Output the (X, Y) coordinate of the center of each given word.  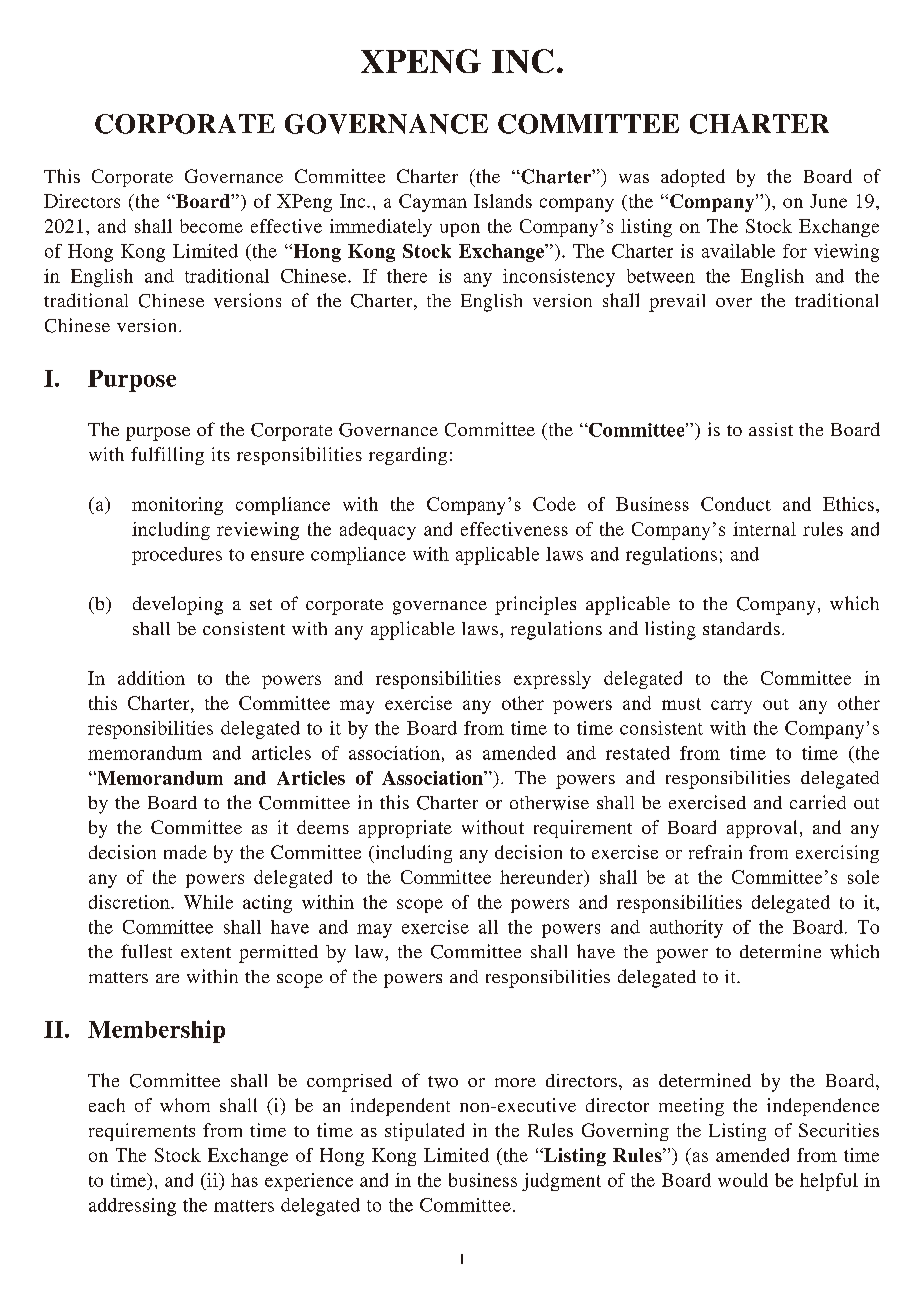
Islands (503, 201)
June (828, 201)
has (244, 1180)
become (211, 226)
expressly (552, 680)
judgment (561, 1182)
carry (731, 707)
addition (151, 678)
